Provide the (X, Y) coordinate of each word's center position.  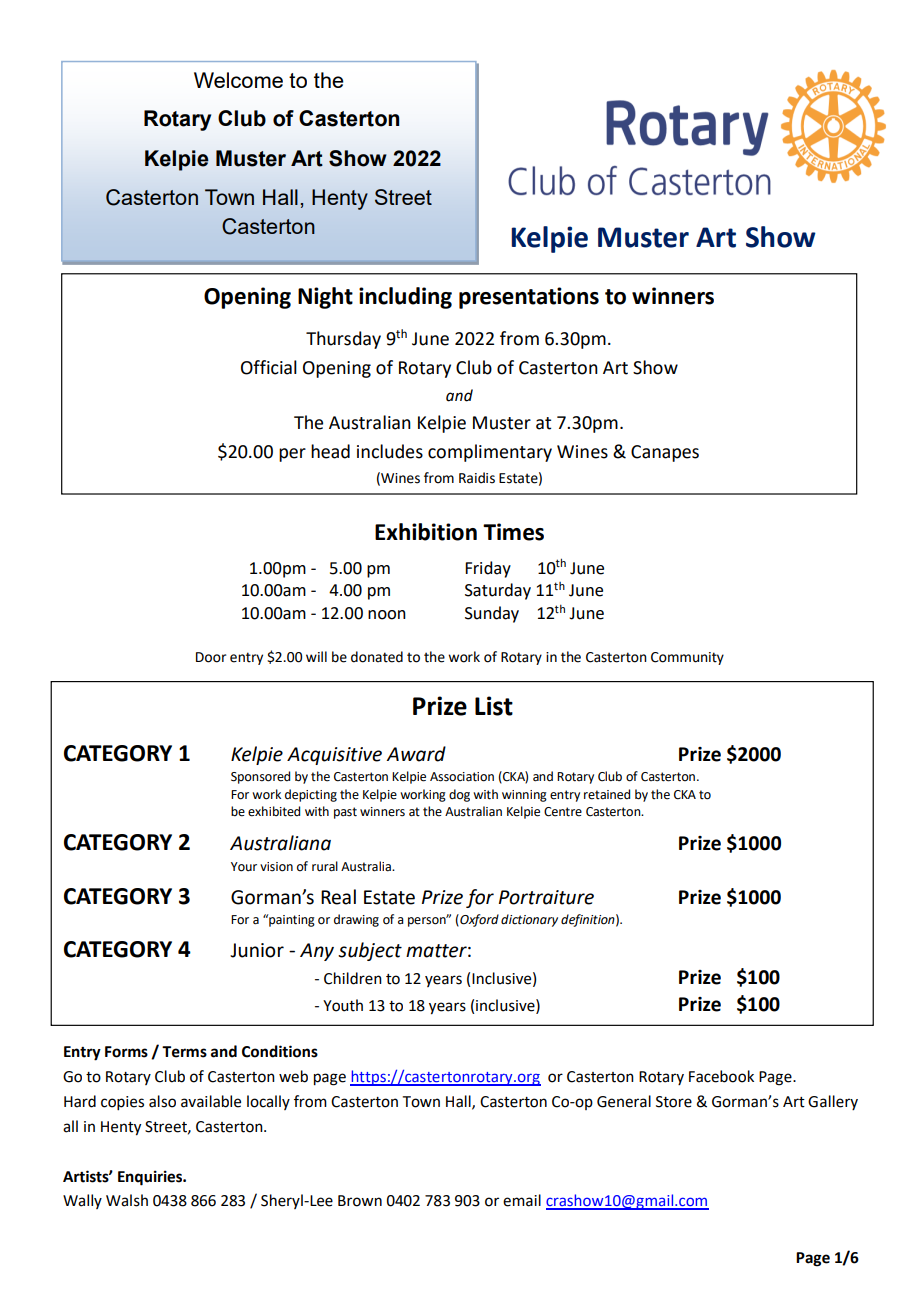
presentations (529, 298)
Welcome (238, 80)
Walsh (127, 1200)
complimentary (490, 453)
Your (244, 867)
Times (513, 532)
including (405, 298)
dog (459, 795)
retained (607, 794)
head (330, 451)
